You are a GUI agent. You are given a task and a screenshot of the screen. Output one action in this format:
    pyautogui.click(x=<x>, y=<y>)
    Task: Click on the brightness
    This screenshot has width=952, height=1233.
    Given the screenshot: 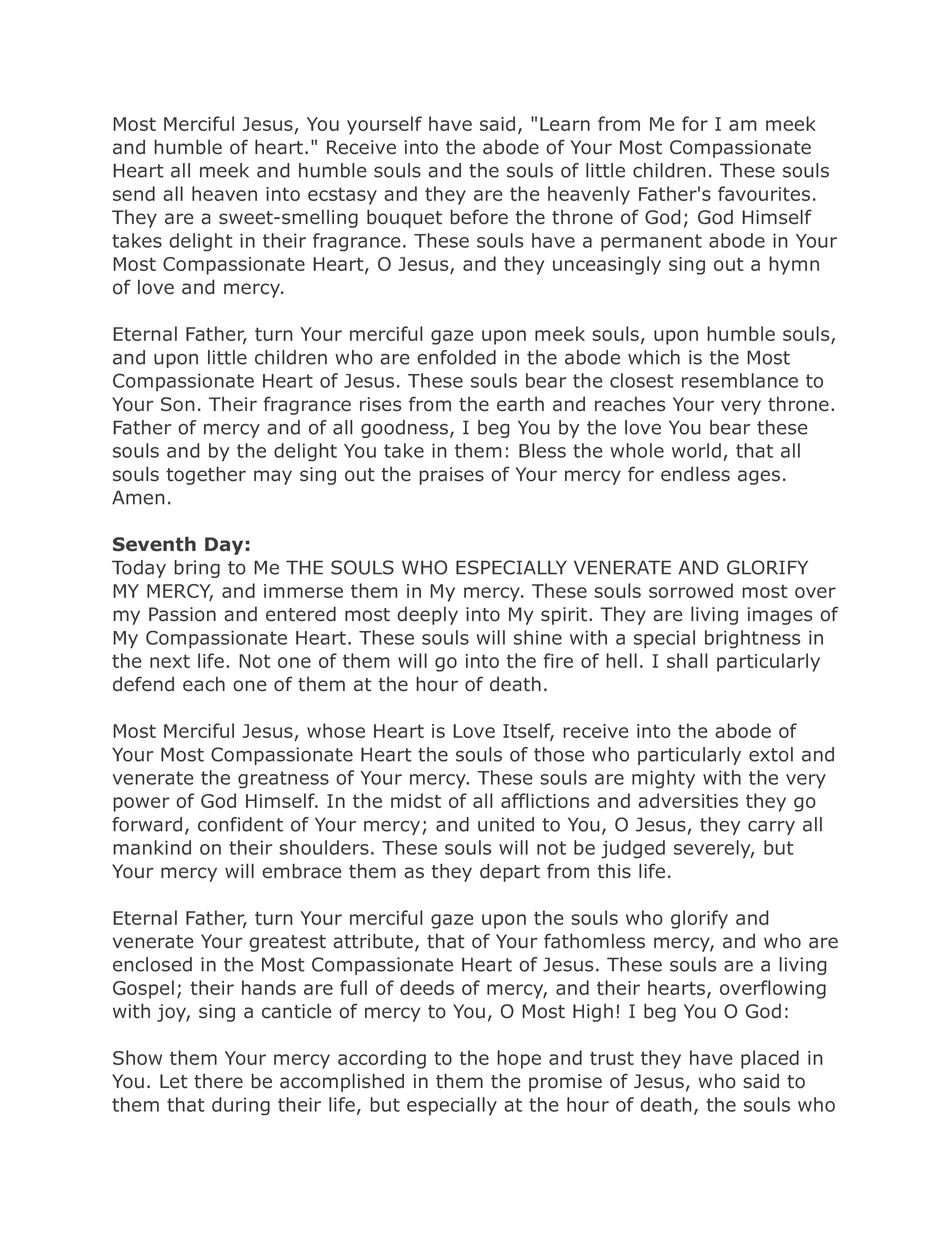 What is the action you would take?
    pyautogui.click(x=753, y=639)
